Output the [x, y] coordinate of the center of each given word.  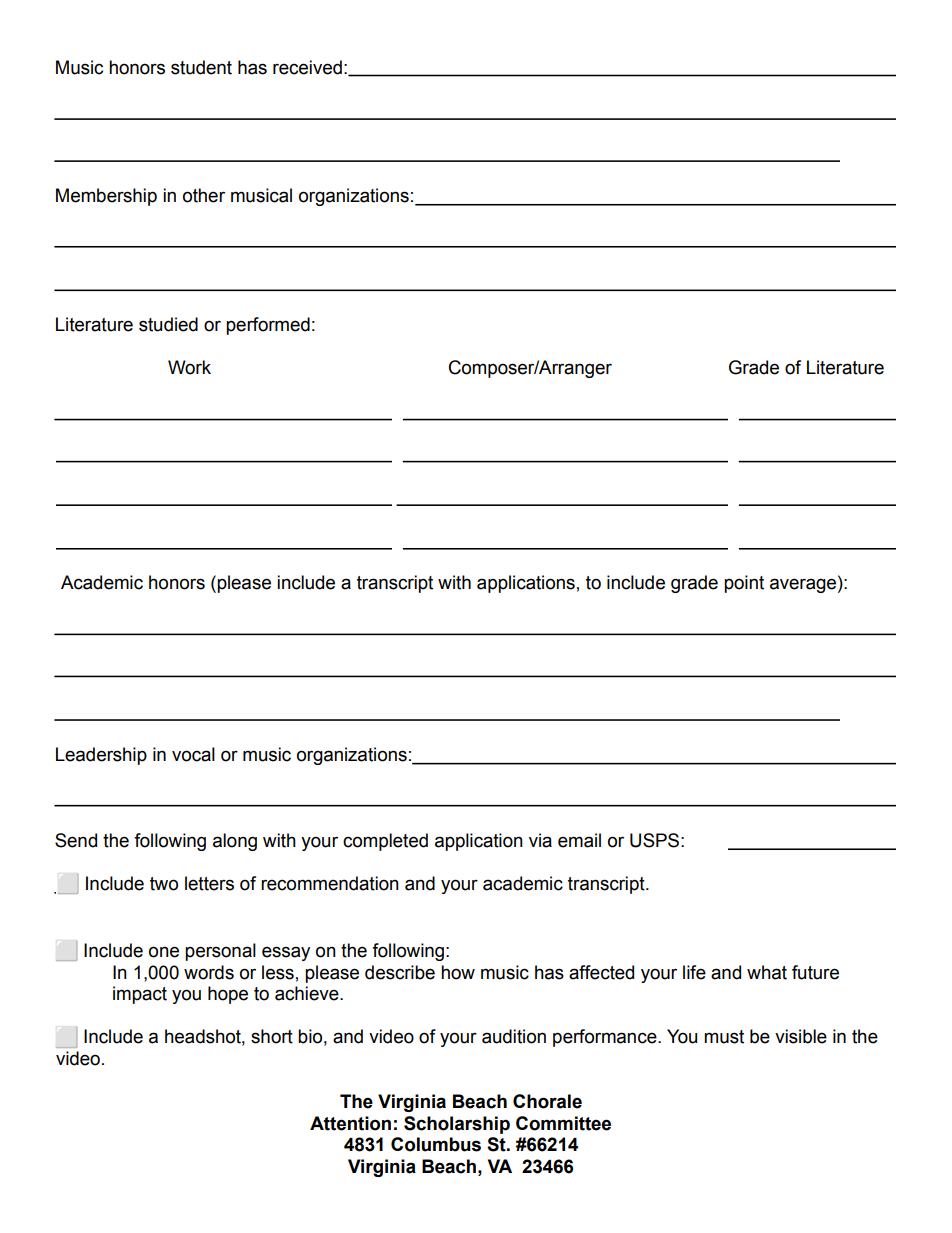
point [744, 584]
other [204, 195]
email [579, 840]
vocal [193, 754]
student [201, 67]
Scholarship [457, 1125]
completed [385, 842]
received [307, 67]
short [272, 1036]
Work [189, 367]
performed [268, 326]
